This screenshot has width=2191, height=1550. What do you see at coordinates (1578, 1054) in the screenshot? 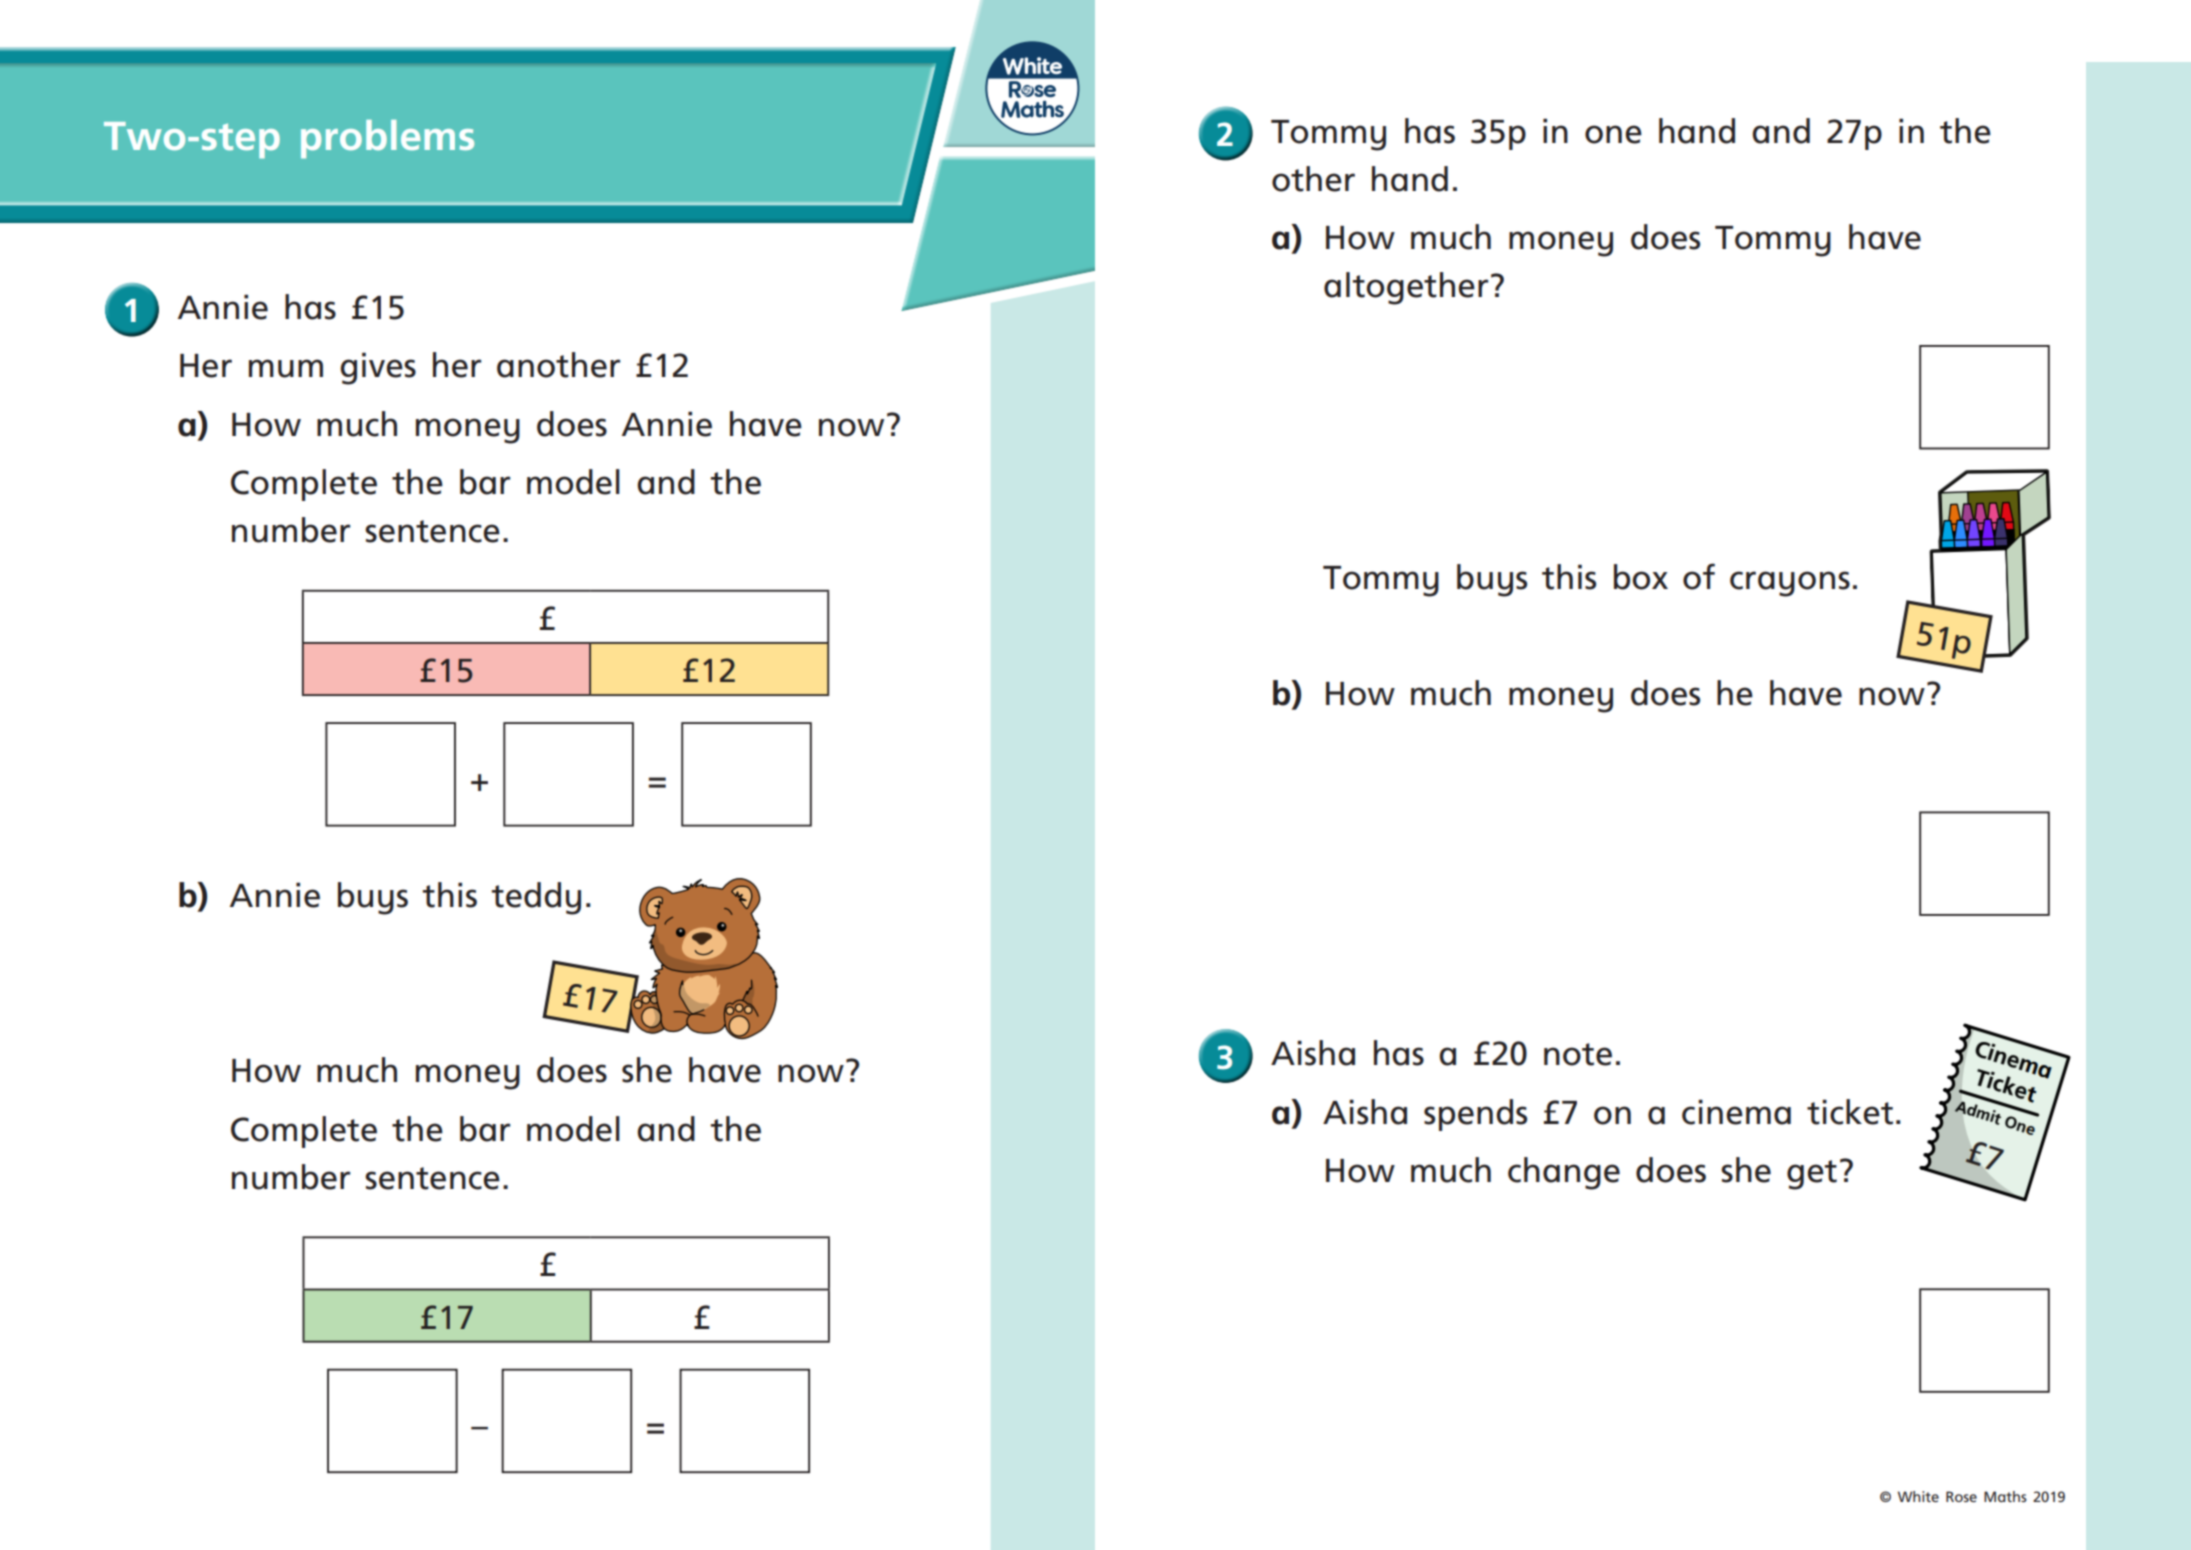
I see `note` at bounding box center [1578, 1054].
